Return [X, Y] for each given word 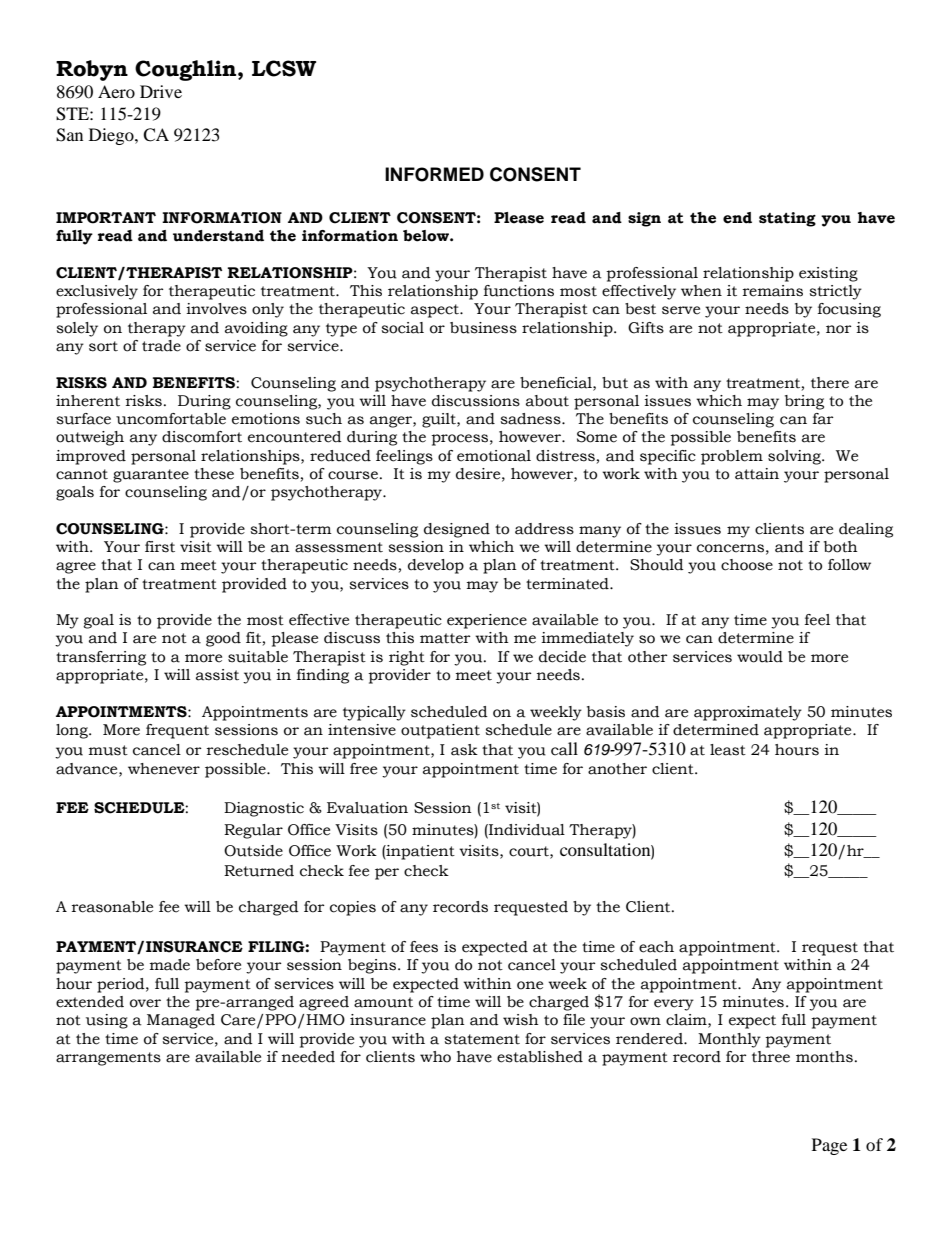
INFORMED [434, 174]
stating [787, 219]
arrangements [108, 1059]
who [435, 1057]
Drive [161, 91]
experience [487, 621]
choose [747, 565]
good [223, 639]
